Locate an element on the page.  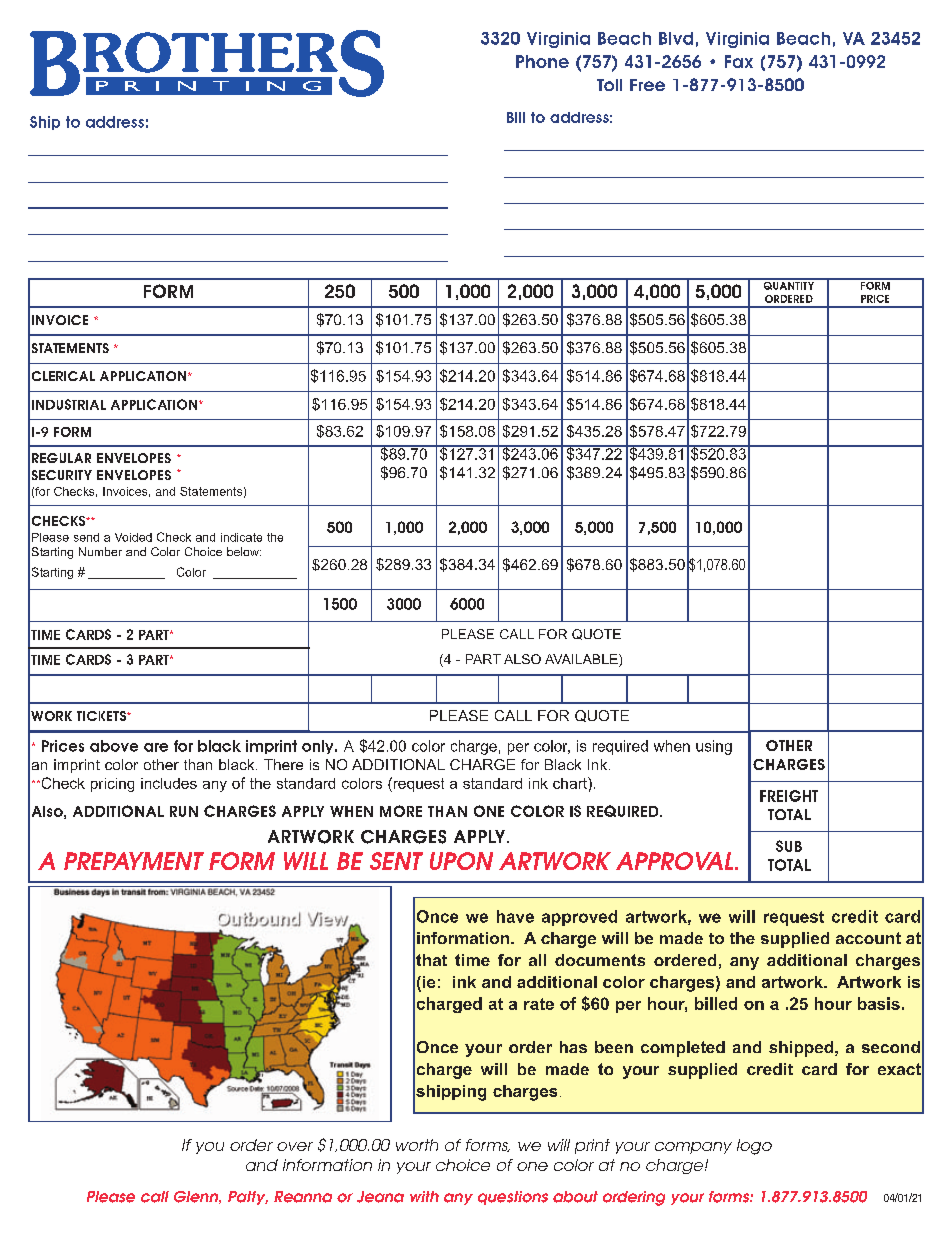
AVAILABLE is located at coordinates (582, 660).
